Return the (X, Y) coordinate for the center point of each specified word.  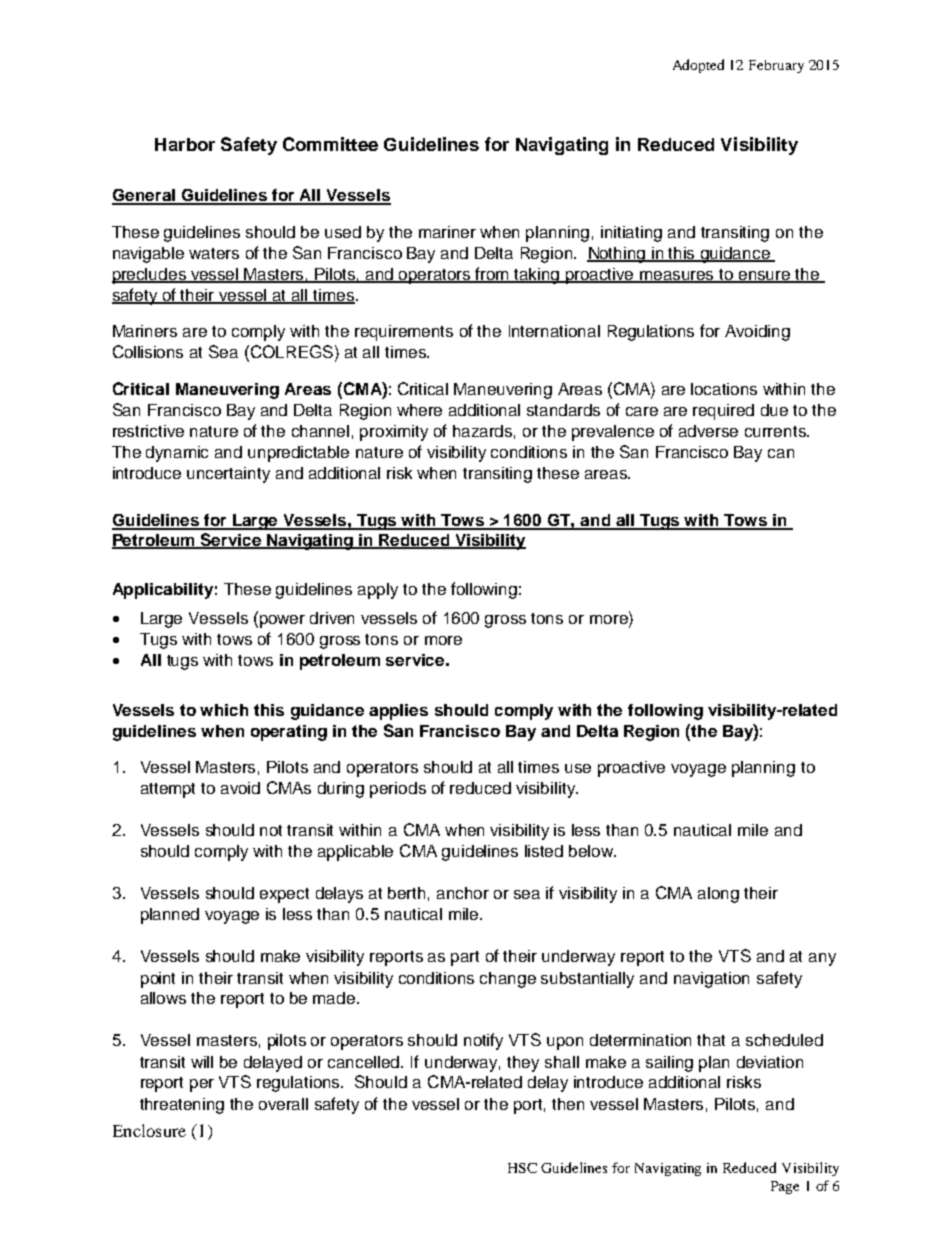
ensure (765, 276)
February (776, 66)
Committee (330, 144)
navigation (711, 980)
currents (776, 431)
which (224, 710)
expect (284, 895)
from (493, 274)
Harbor (185, 144)
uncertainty (228, 475)
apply (378, 591)
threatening (182, 1106)
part (465, 958)
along (718, 895)
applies (398, 712)
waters (214, 253)
